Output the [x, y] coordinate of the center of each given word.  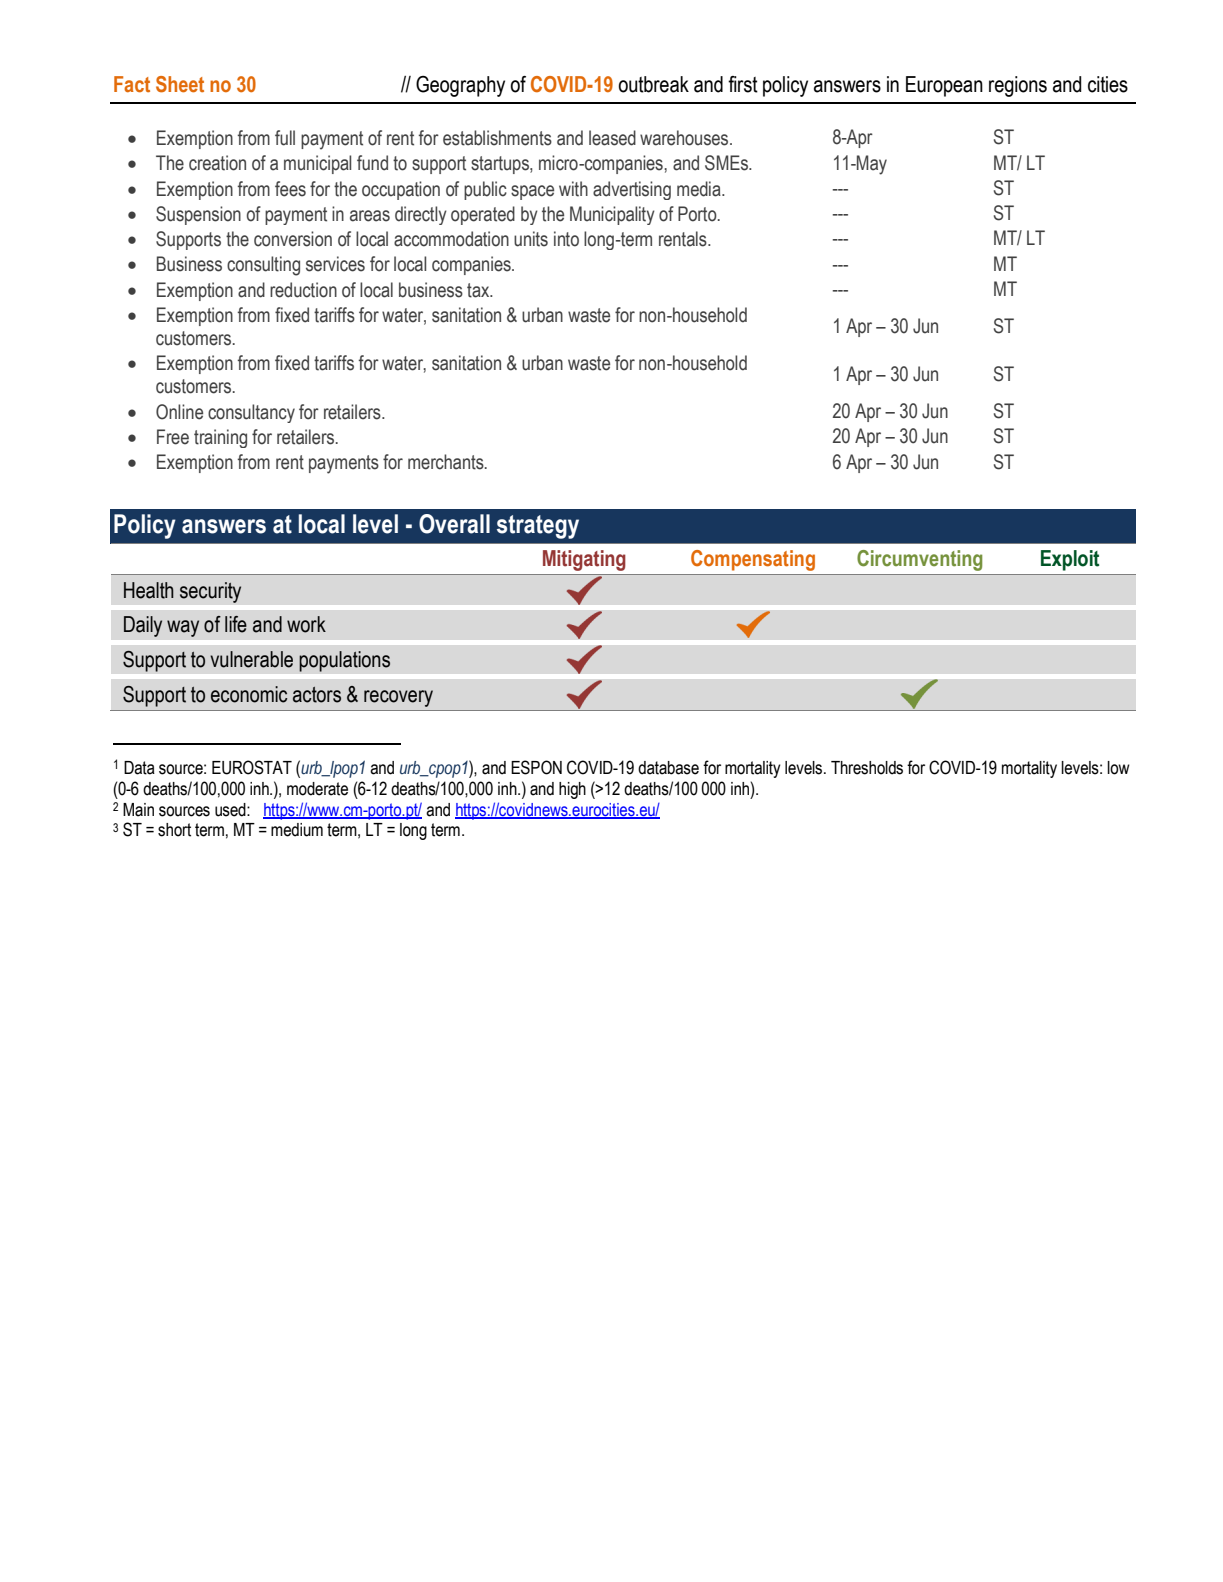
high [572, 790]
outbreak [653, 84]
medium [297, 830]
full [285, 138]
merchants [447, 462]
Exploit [1070, 560]
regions [1018, 86]
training [220, 438]
